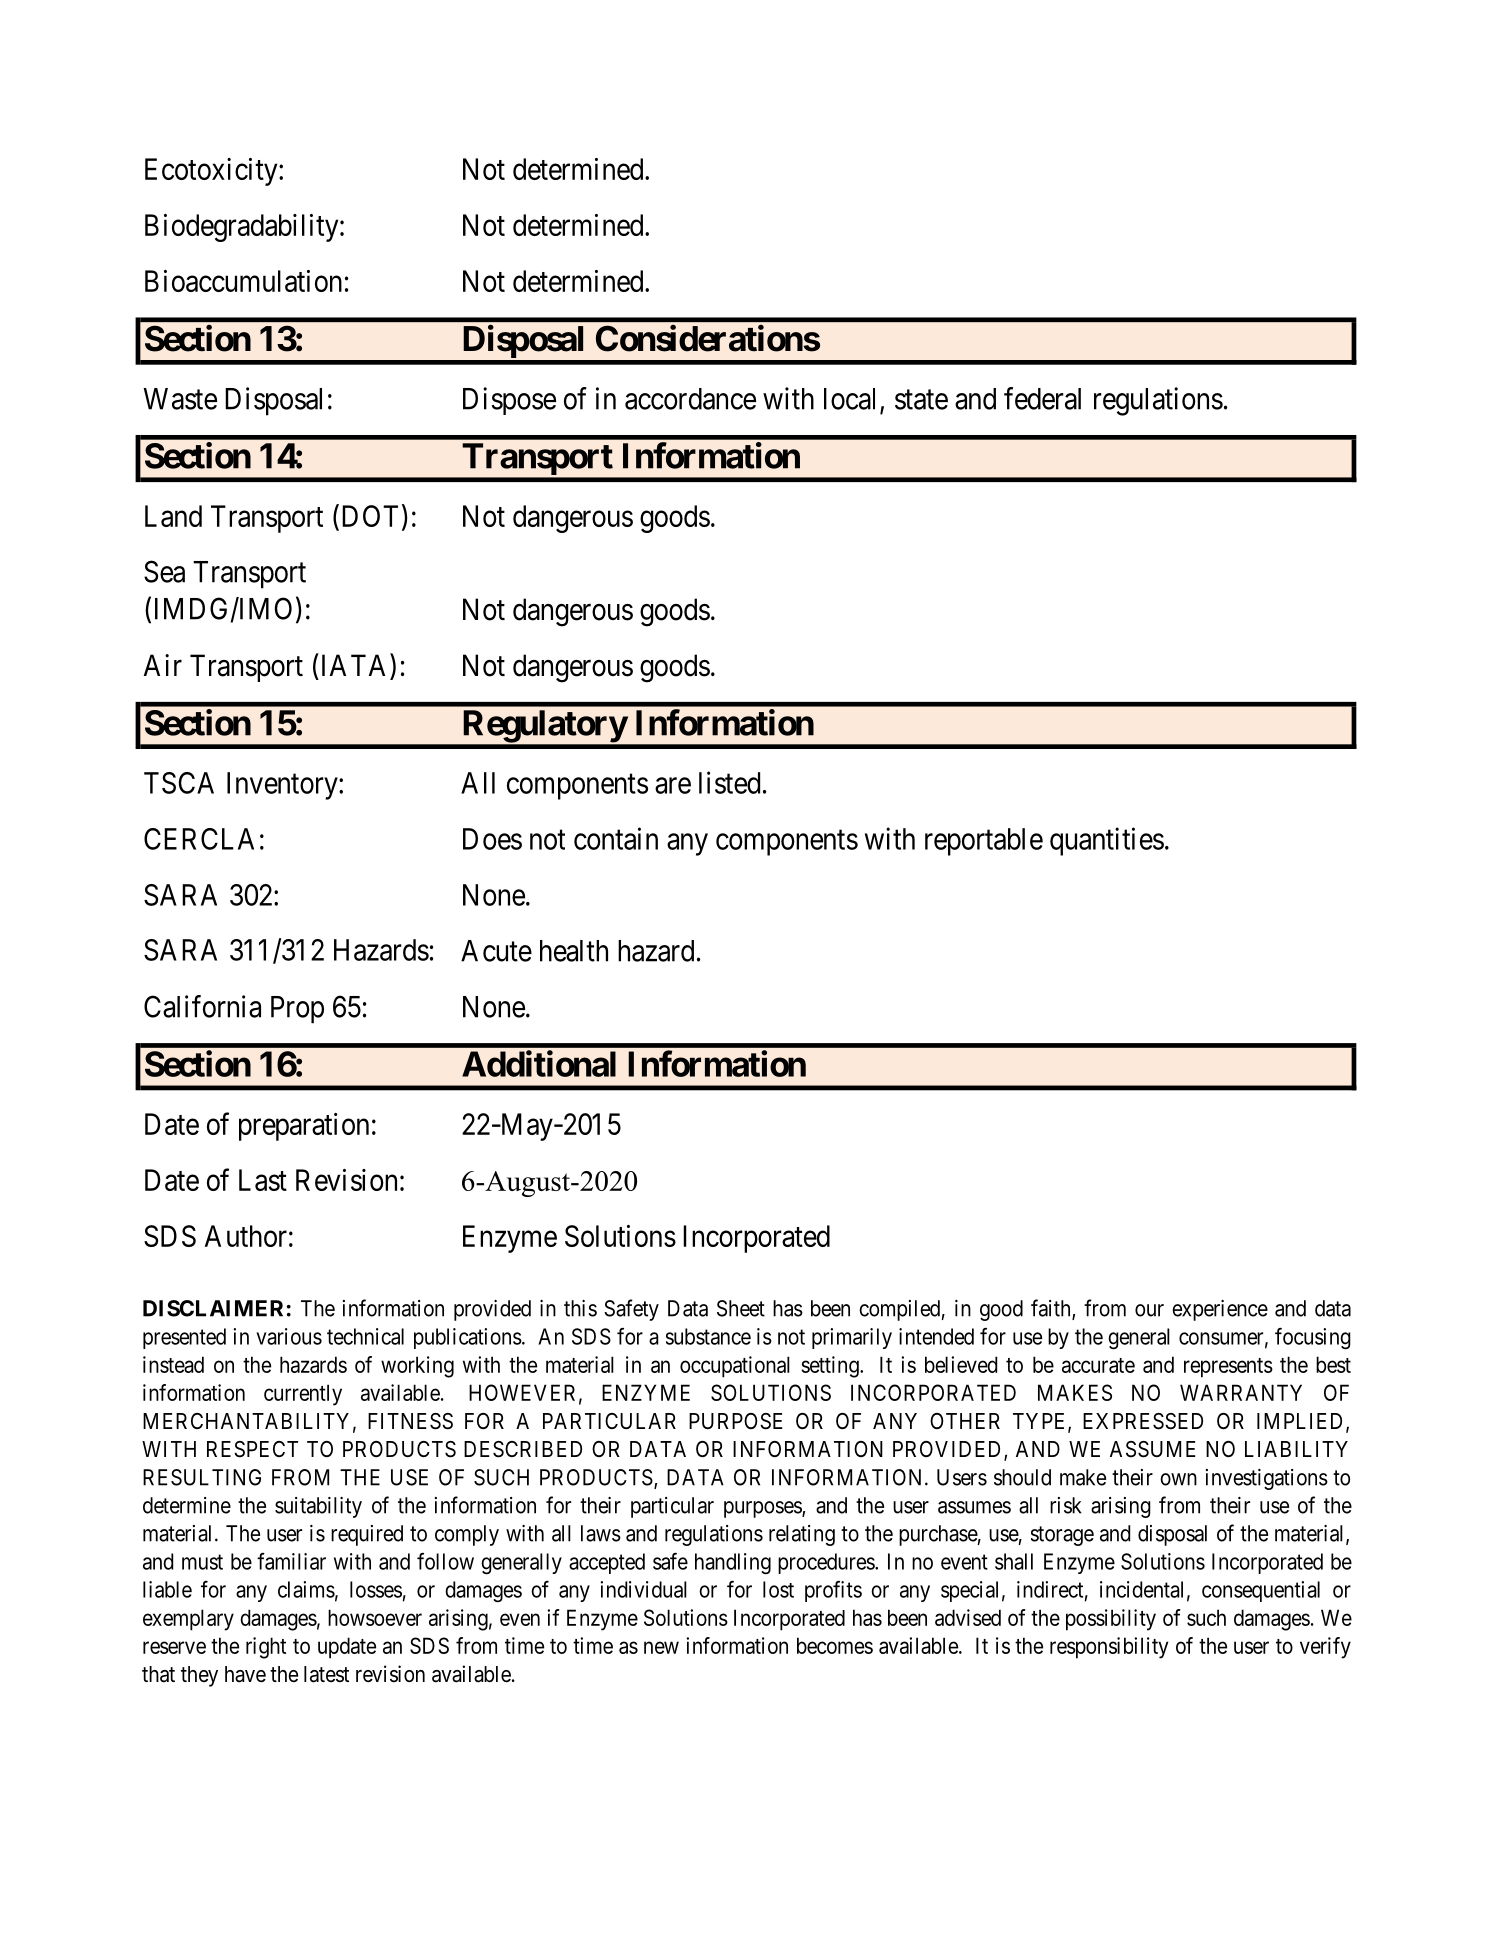 The height and width of the document is (1933, 1494). What do you see at coordinates (539, 1063) in the document?
I see `Additional` at bounding box center [539, 1063].
